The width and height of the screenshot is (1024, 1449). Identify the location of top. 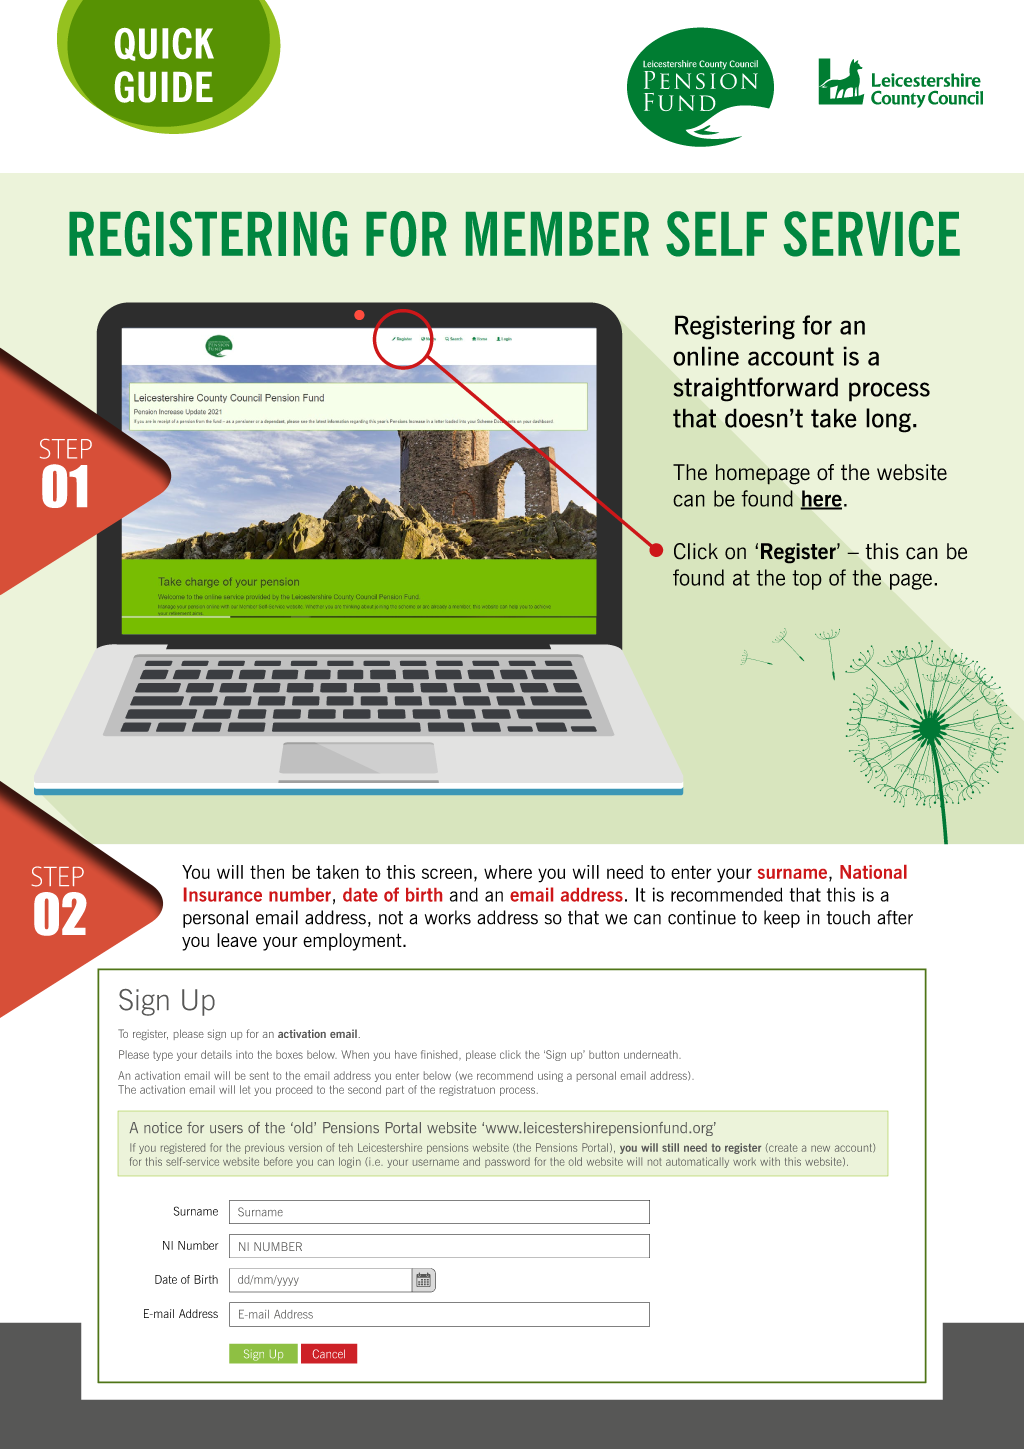
(807, 580).
